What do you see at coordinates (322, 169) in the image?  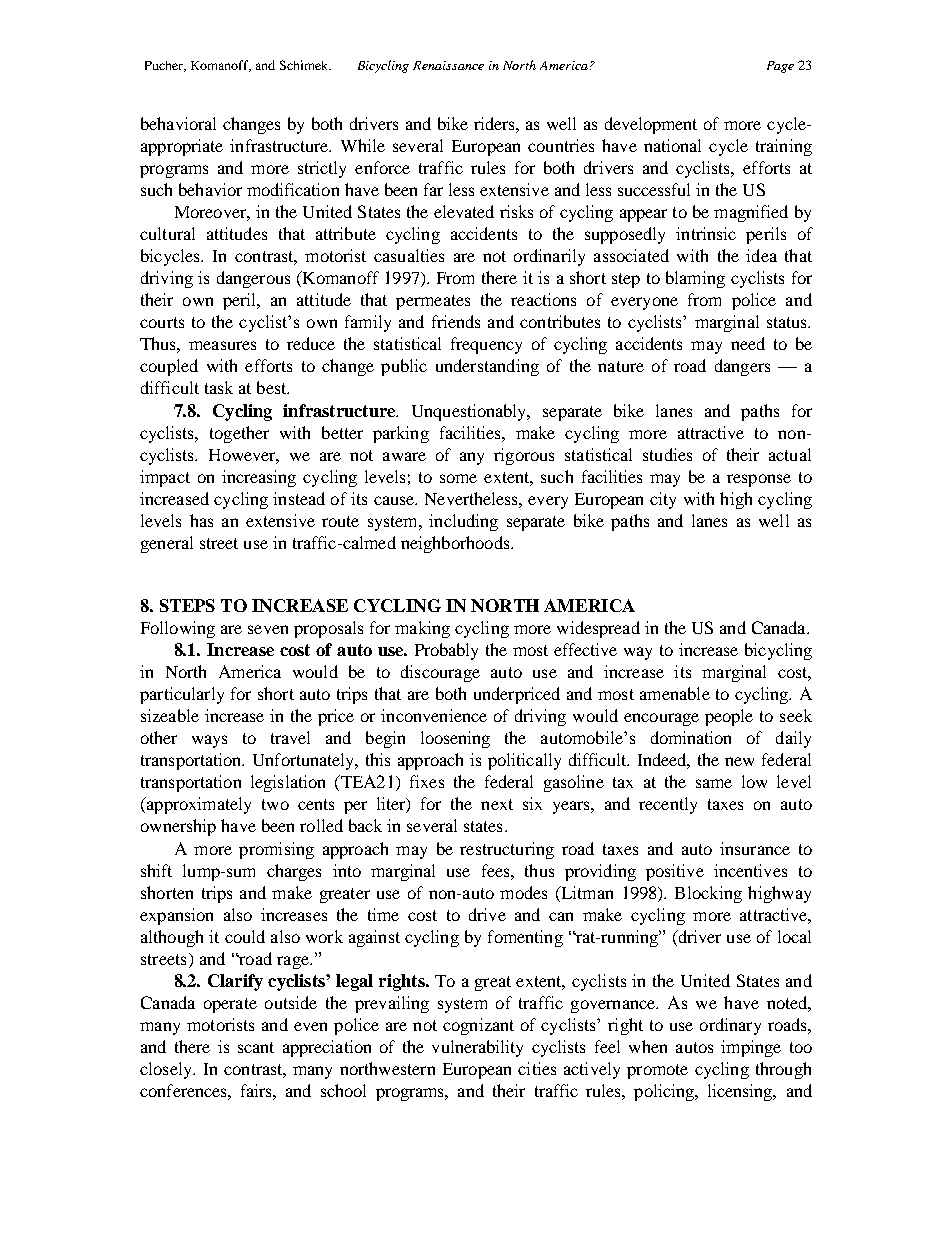 I see `strictly` at bounding box center [322, 169].
